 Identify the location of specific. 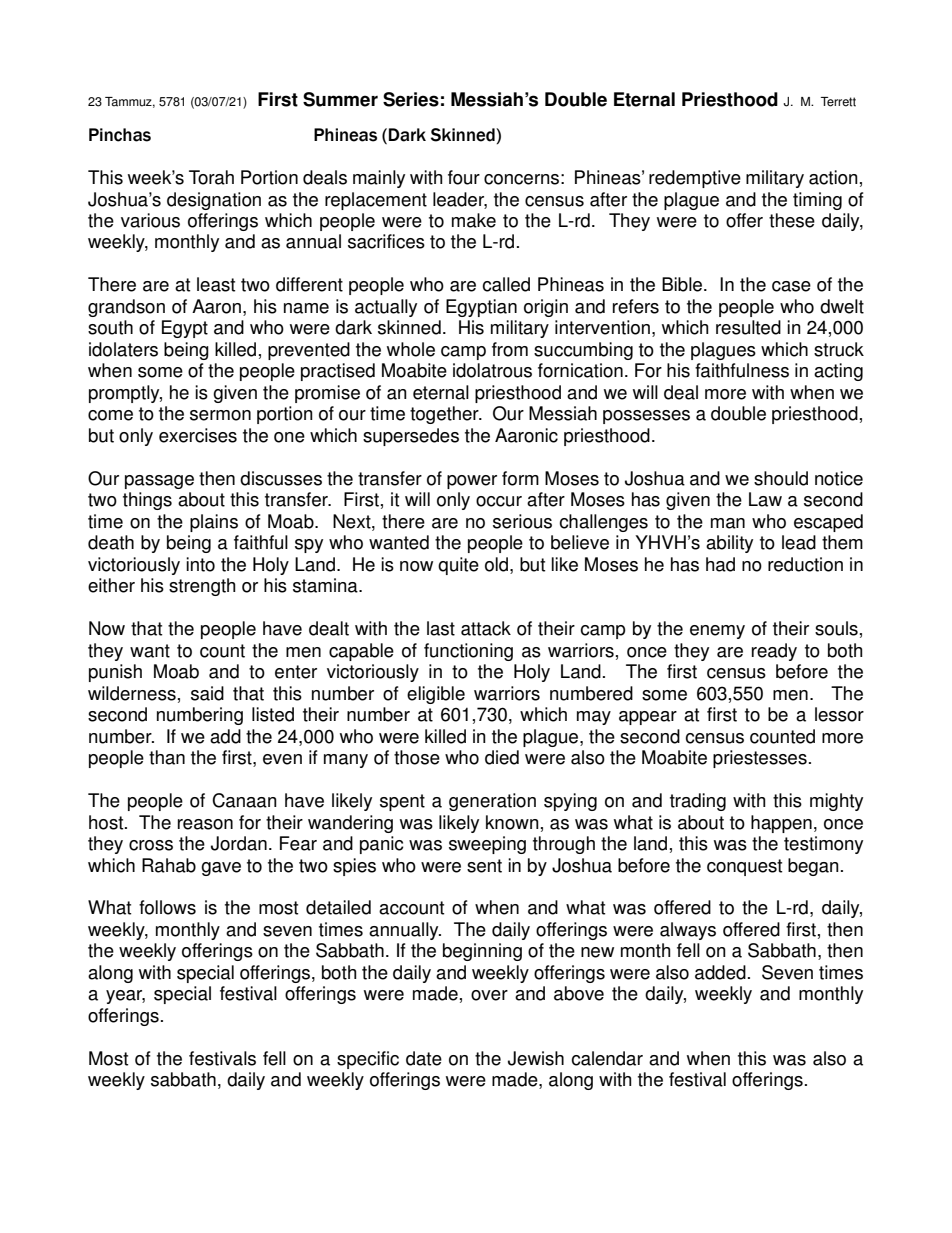
(368, 1060).
